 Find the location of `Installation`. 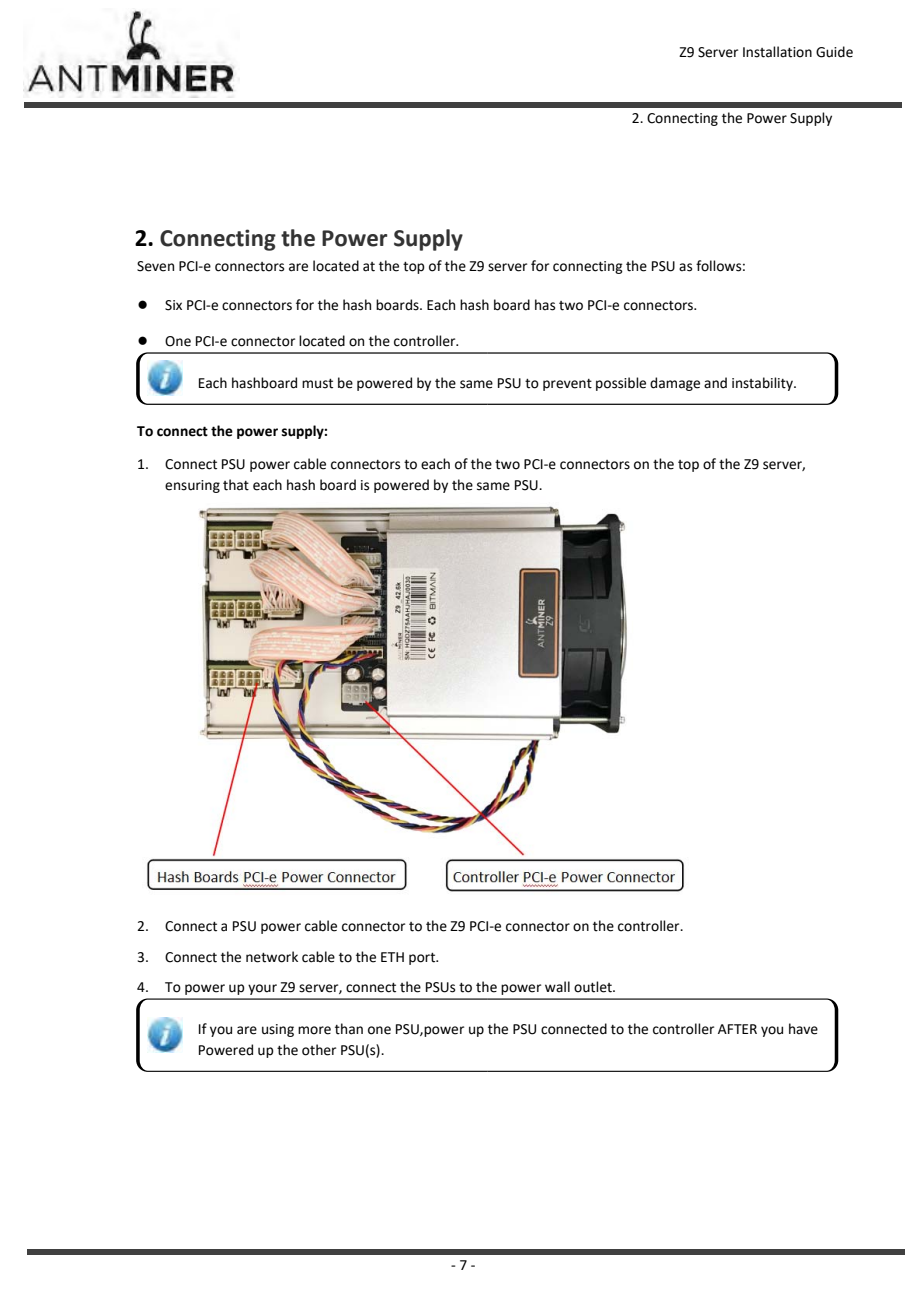

Installation is located at coordinates (777, 52).
